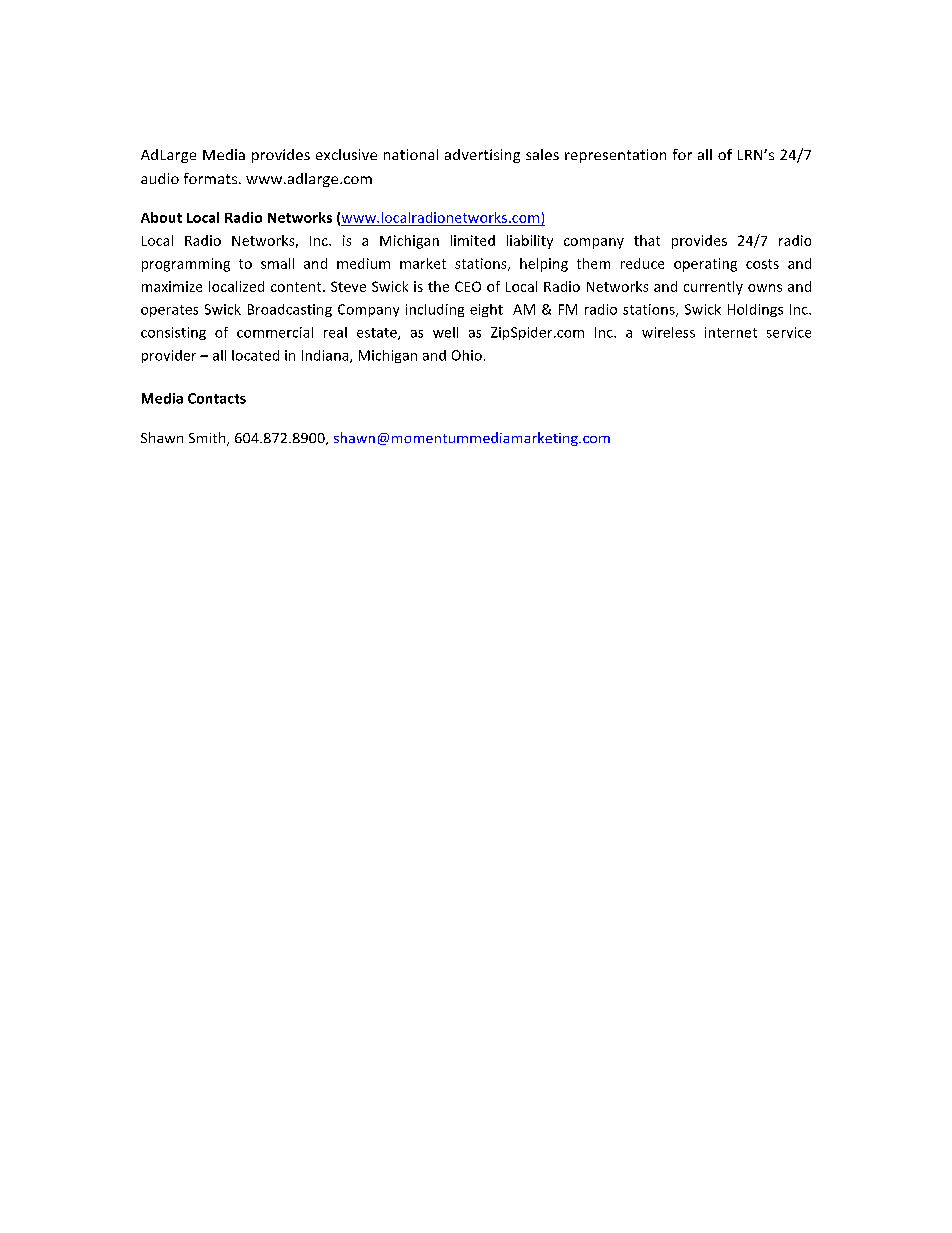 The height and width of the screenshot is (1233, 952). What do you see at coordinates (208, 439) in the screenshot?
I see `Smith` at bounding box center [208, 439].
